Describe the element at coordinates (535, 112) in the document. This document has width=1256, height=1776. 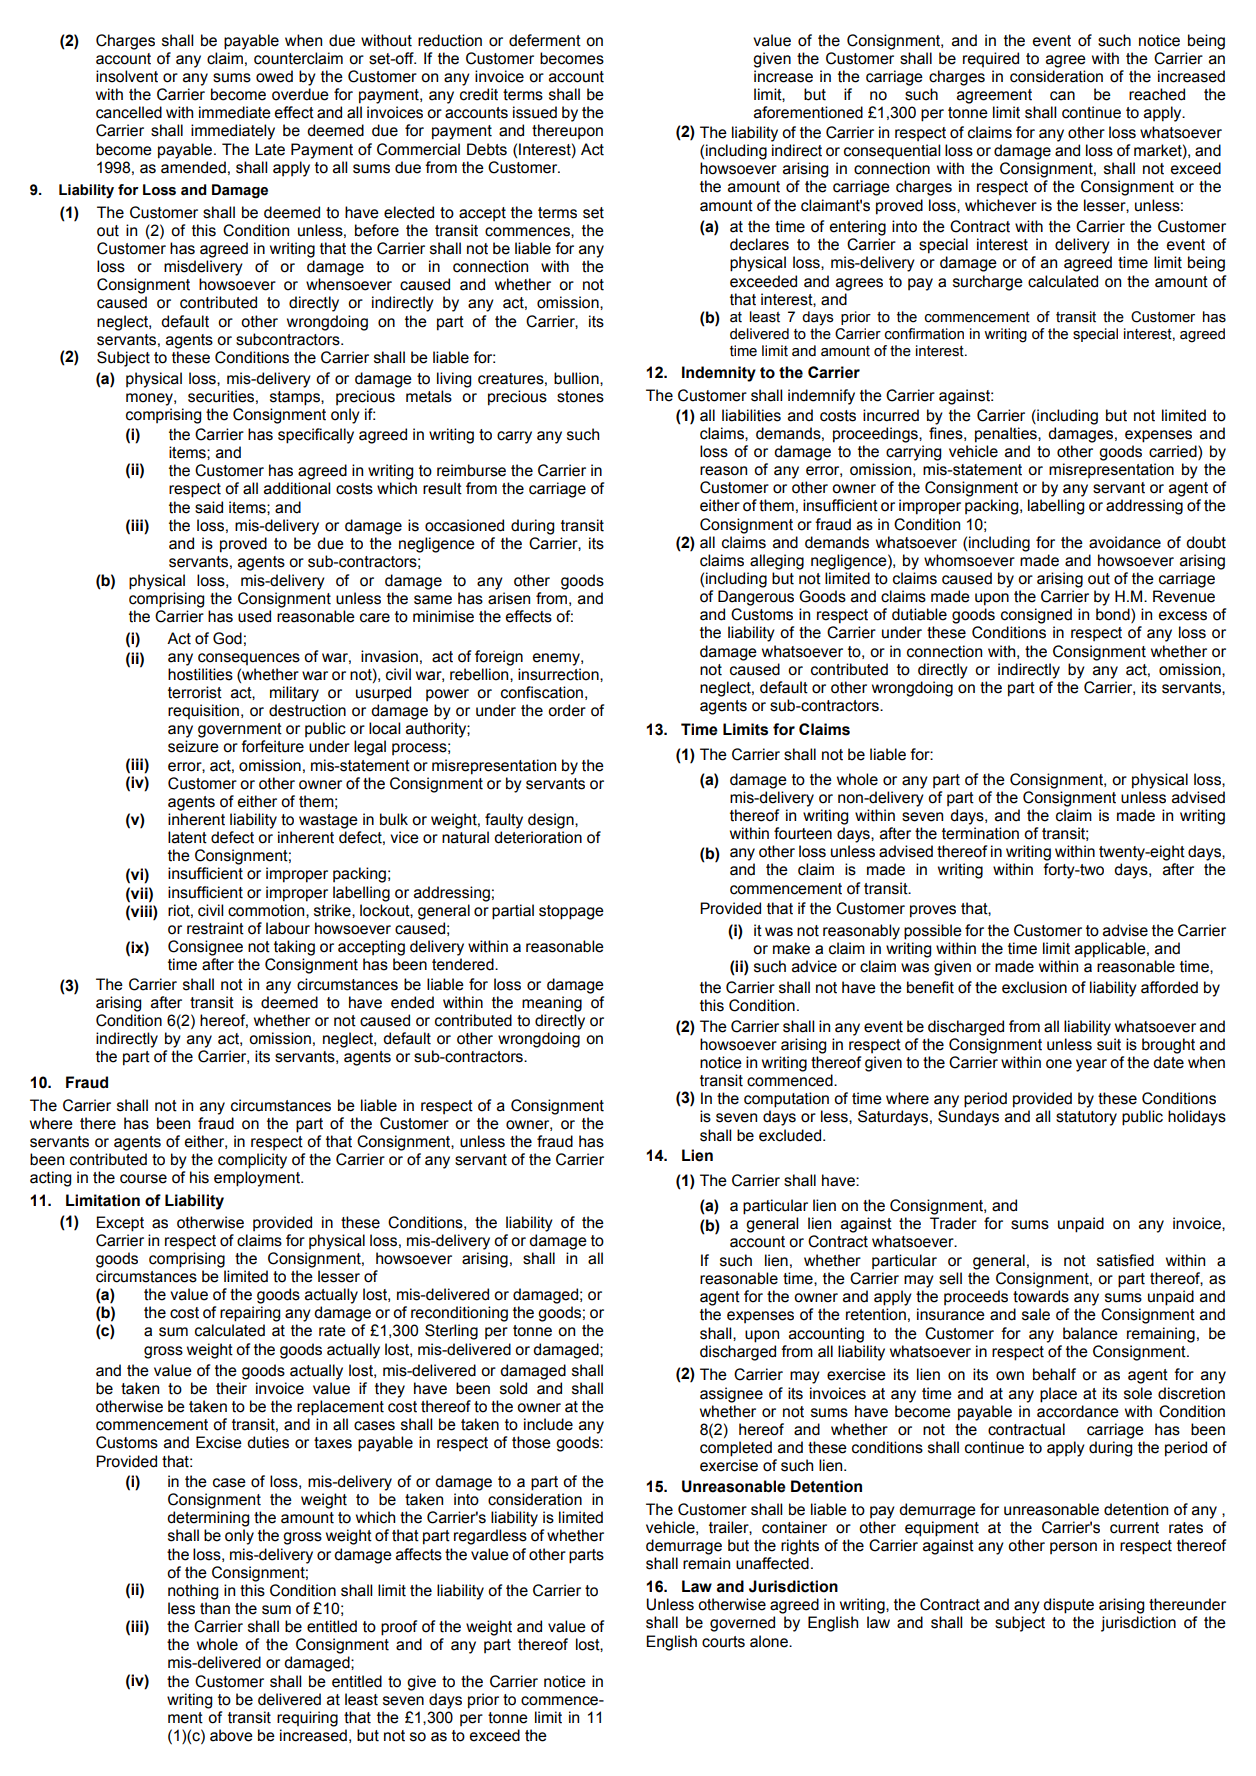
I see `issued` at that location.
